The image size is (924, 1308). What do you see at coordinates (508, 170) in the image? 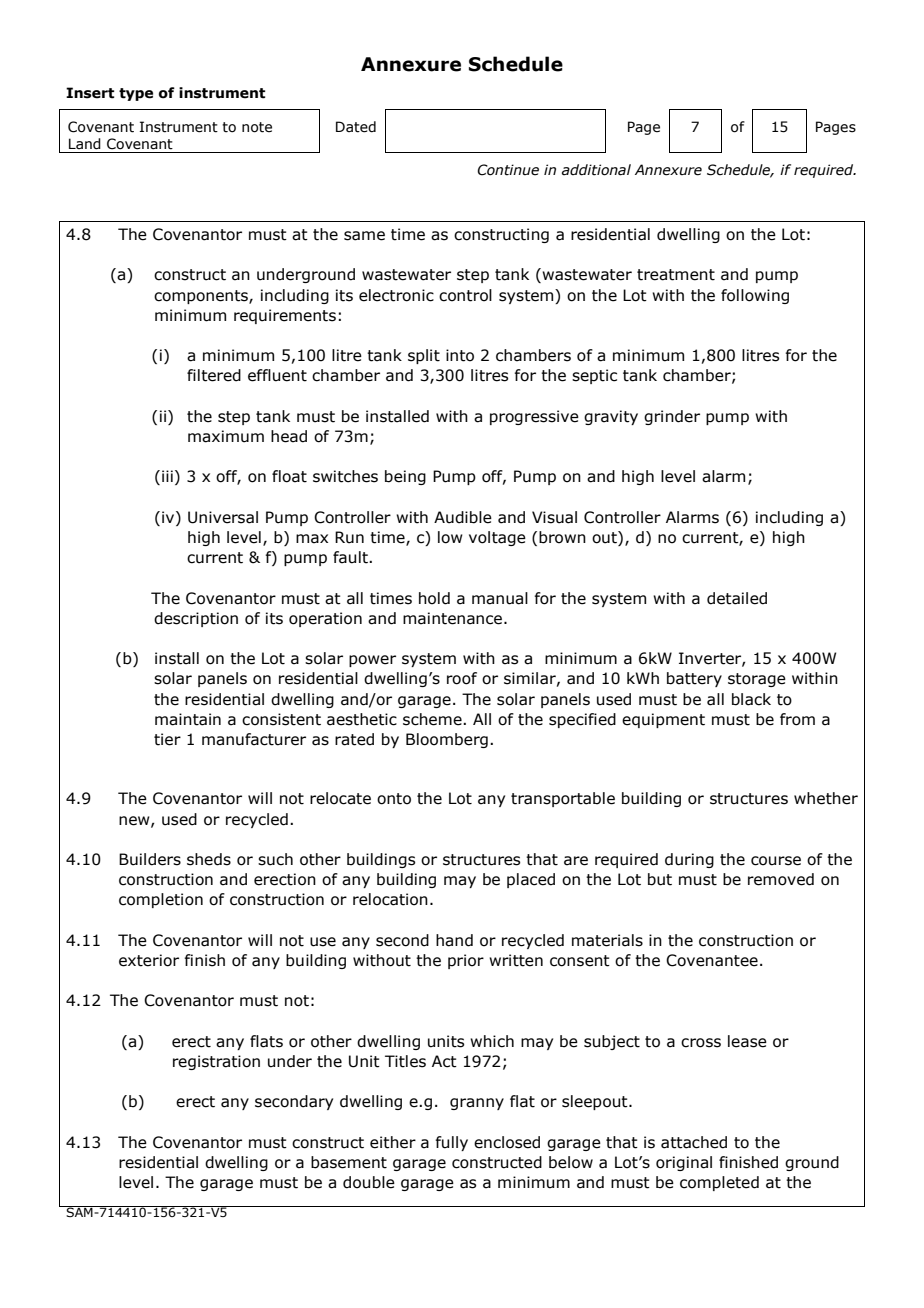
I see `Continue` at bounding box center [508, 170].
